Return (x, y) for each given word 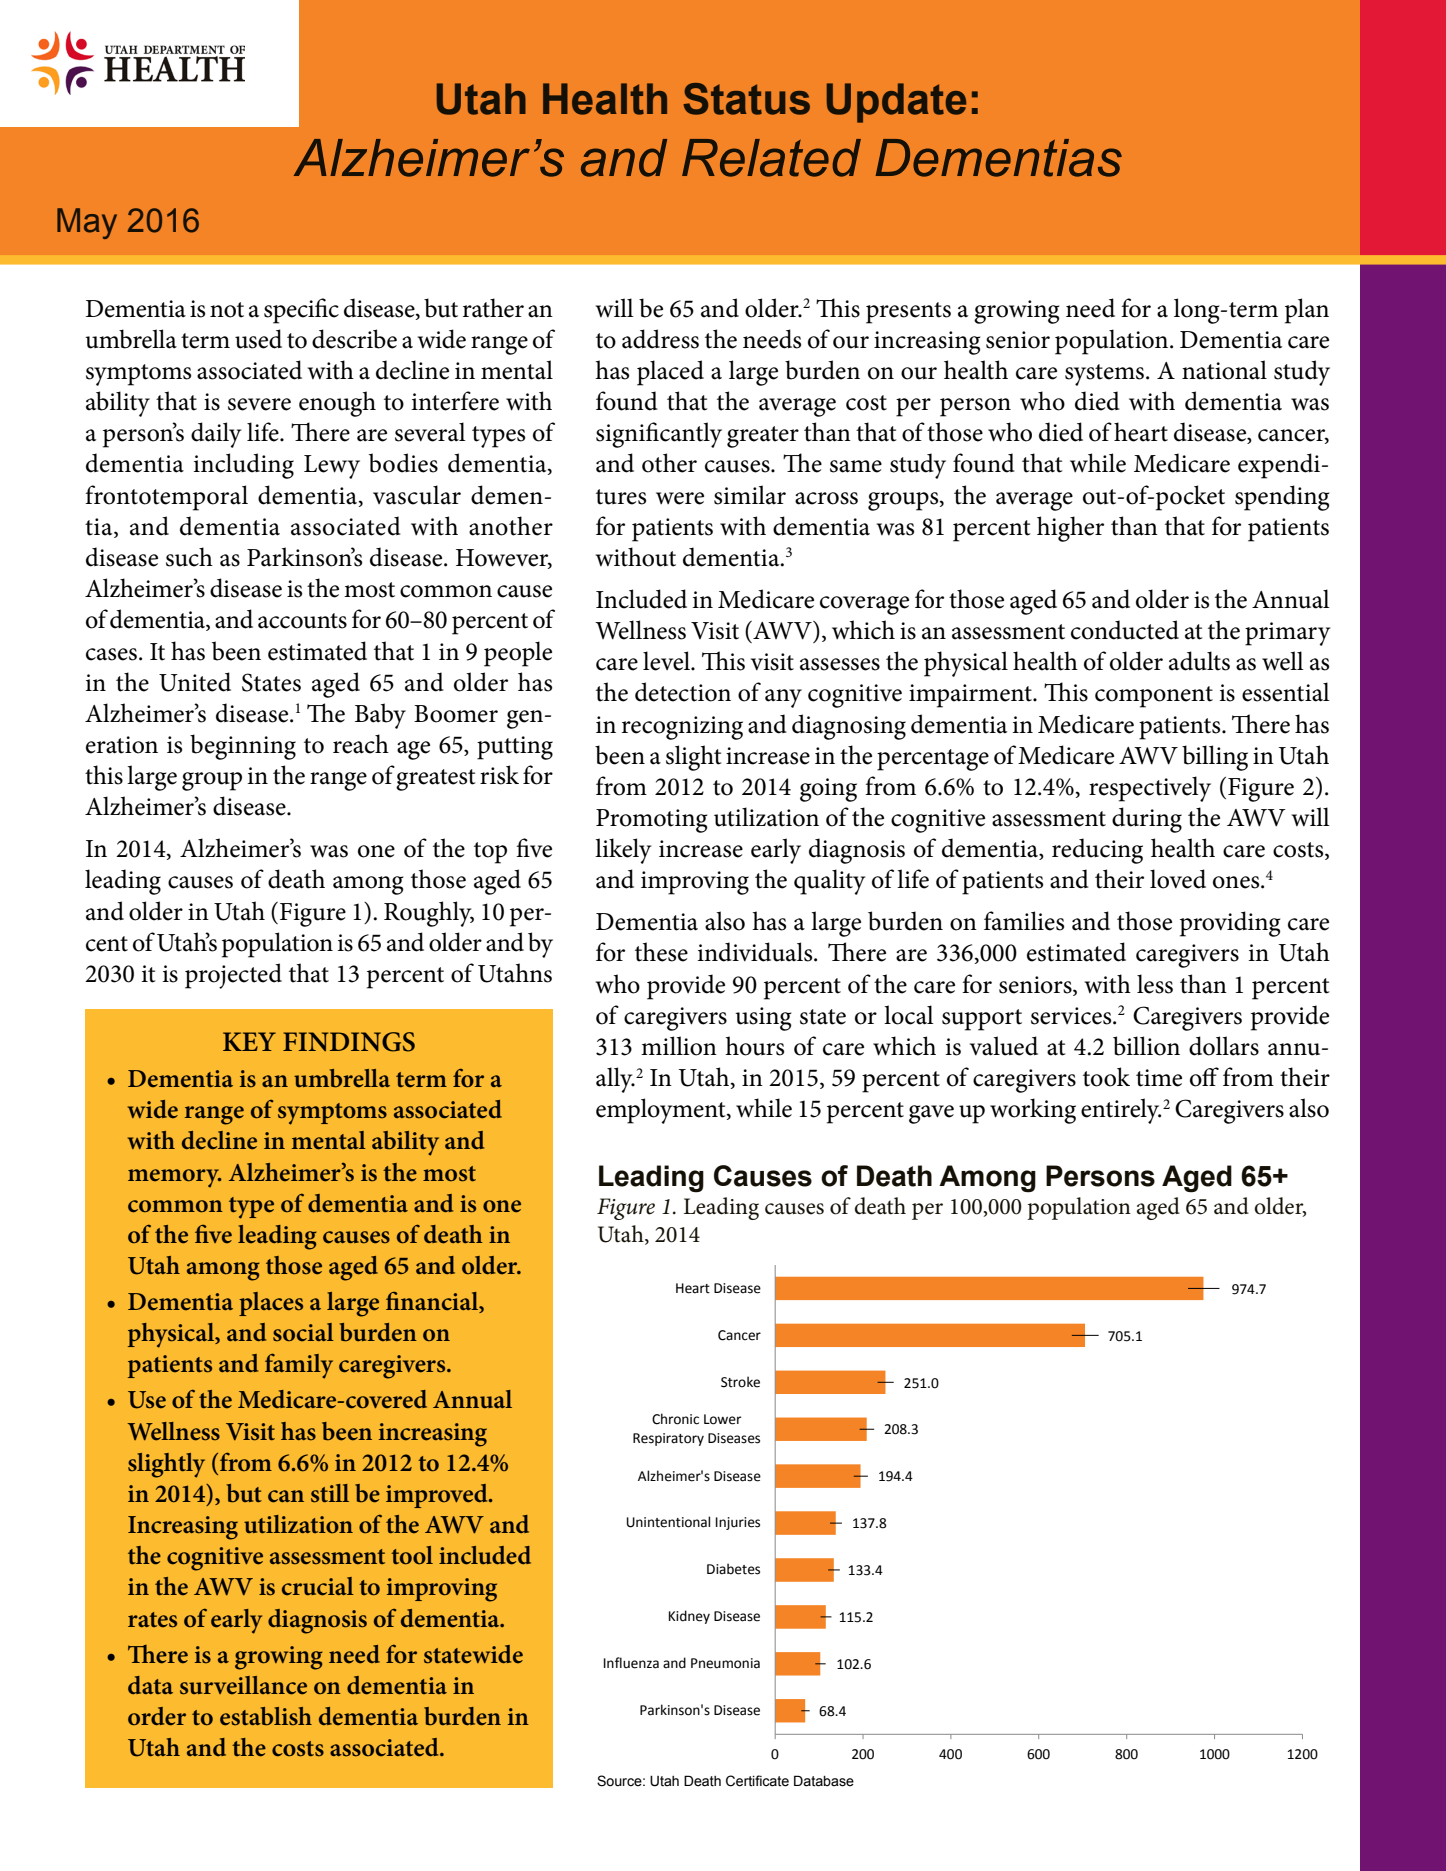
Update (896, 103)
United (195, 682)
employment (662, 1111)
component (1154, 697)
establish (266, 1716)
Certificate (757, 1781)
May (87, 223)
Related (771, 158)
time (1159, 1078)
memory (174, 1178)
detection (683, 692)
